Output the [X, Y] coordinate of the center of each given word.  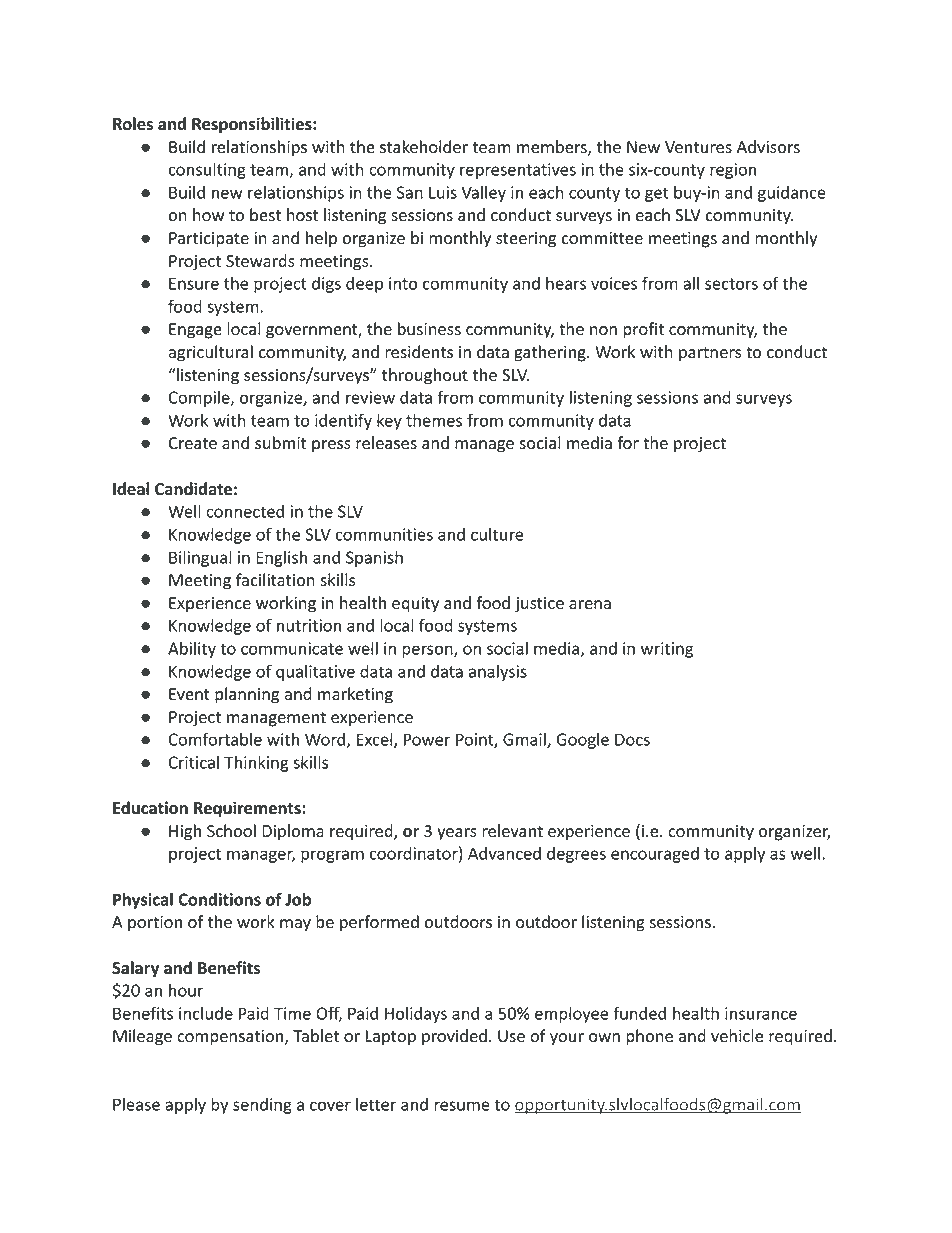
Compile [200, 399]
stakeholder [424, 147]
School [231, 831]
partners [710, 354]
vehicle [737, 1036]
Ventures [698, 147]
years [457, 834]
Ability [192, 650]
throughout [425, 376]
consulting [207, 170]
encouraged [655, 855]
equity [415, 605]
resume [462, 1106]
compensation [231, 1038]
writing [667, 650]
